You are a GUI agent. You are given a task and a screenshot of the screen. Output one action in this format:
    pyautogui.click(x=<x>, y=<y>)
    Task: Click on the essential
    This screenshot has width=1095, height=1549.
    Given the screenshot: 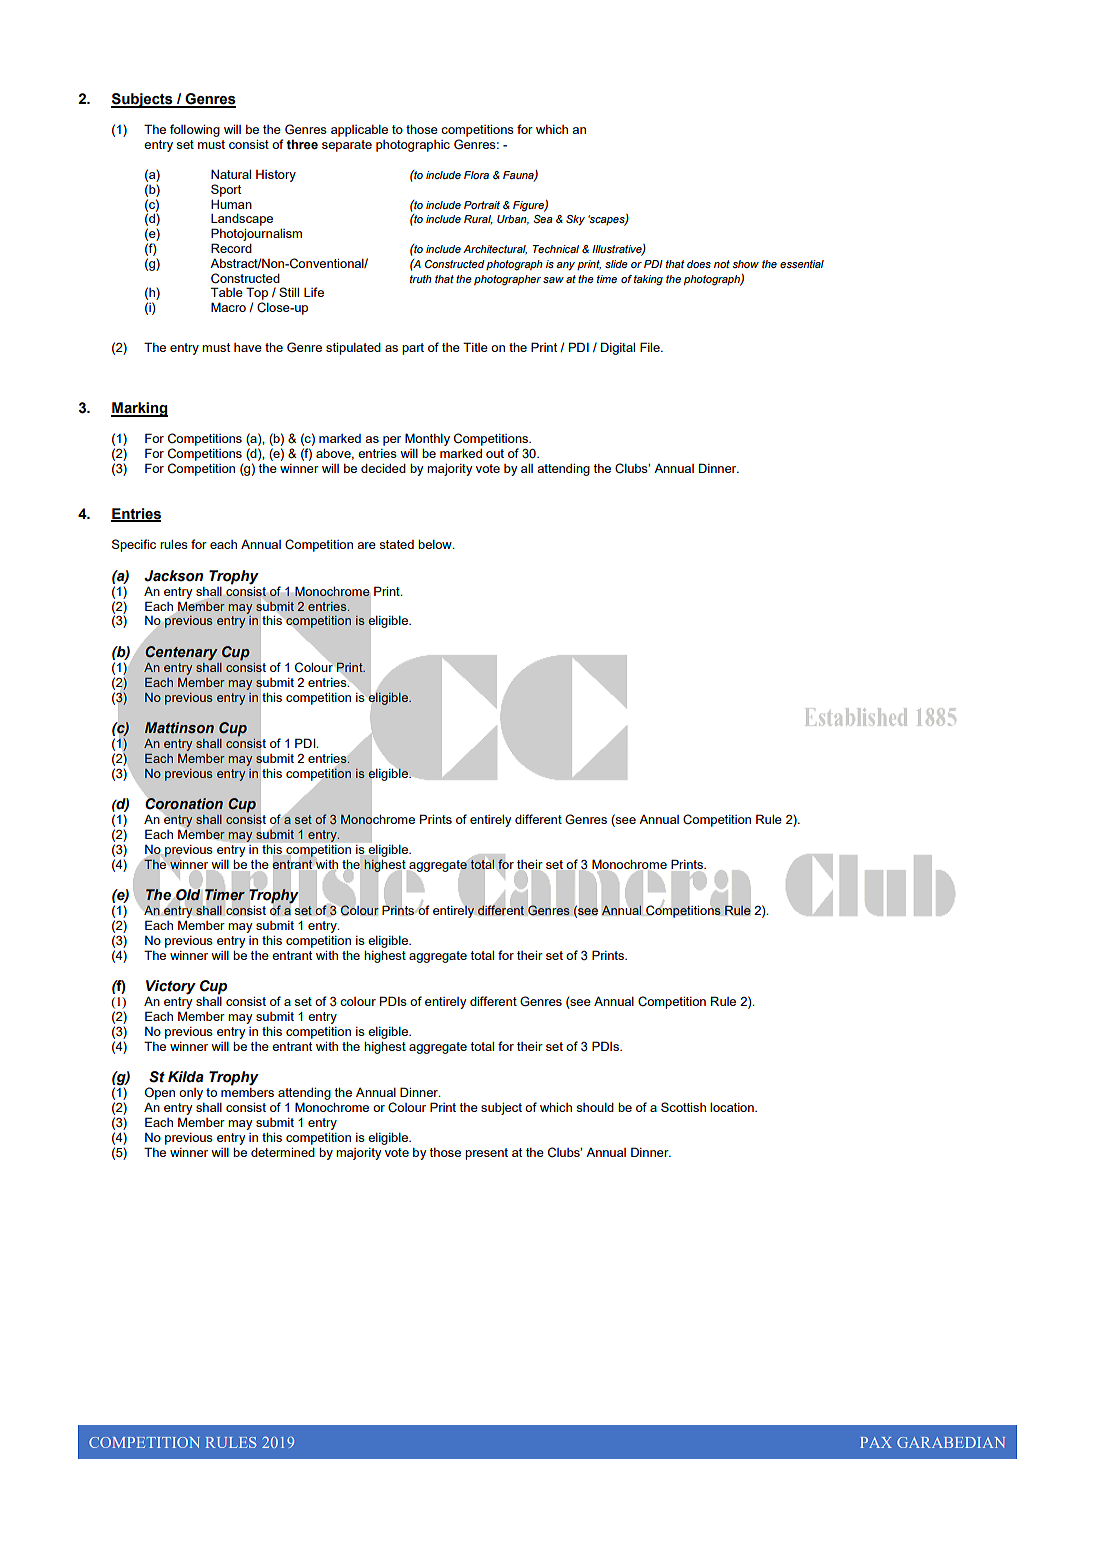 What is the action you would take?
    pyautogui.click(x=802, y=264)
